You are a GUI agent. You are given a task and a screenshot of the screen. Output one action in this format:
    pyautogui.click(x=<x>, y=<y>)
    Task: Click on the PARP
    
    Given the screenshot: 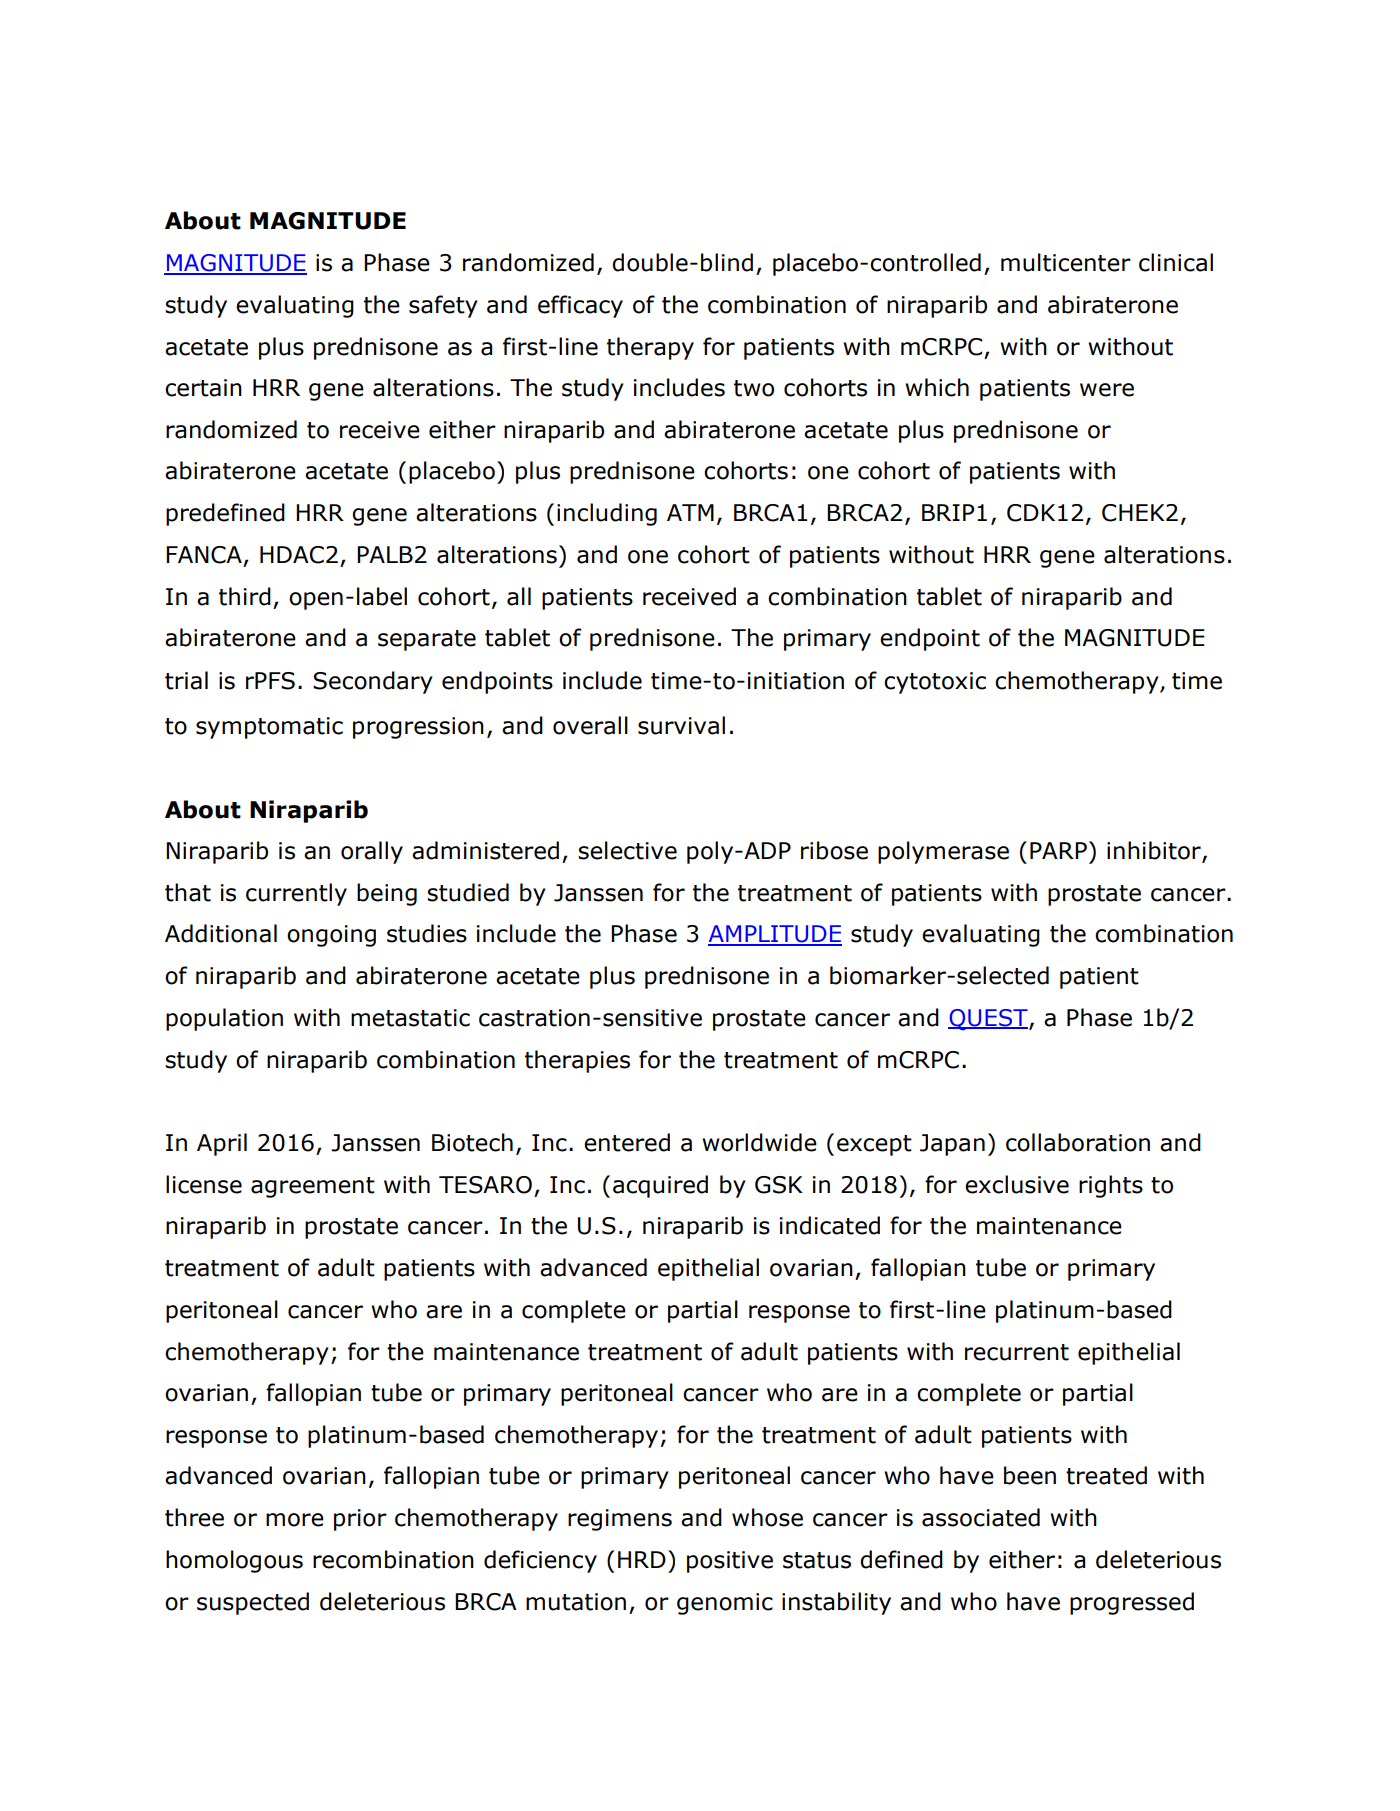 What is the action you would take?
    pyautogui.click(x=1058, y=850)
